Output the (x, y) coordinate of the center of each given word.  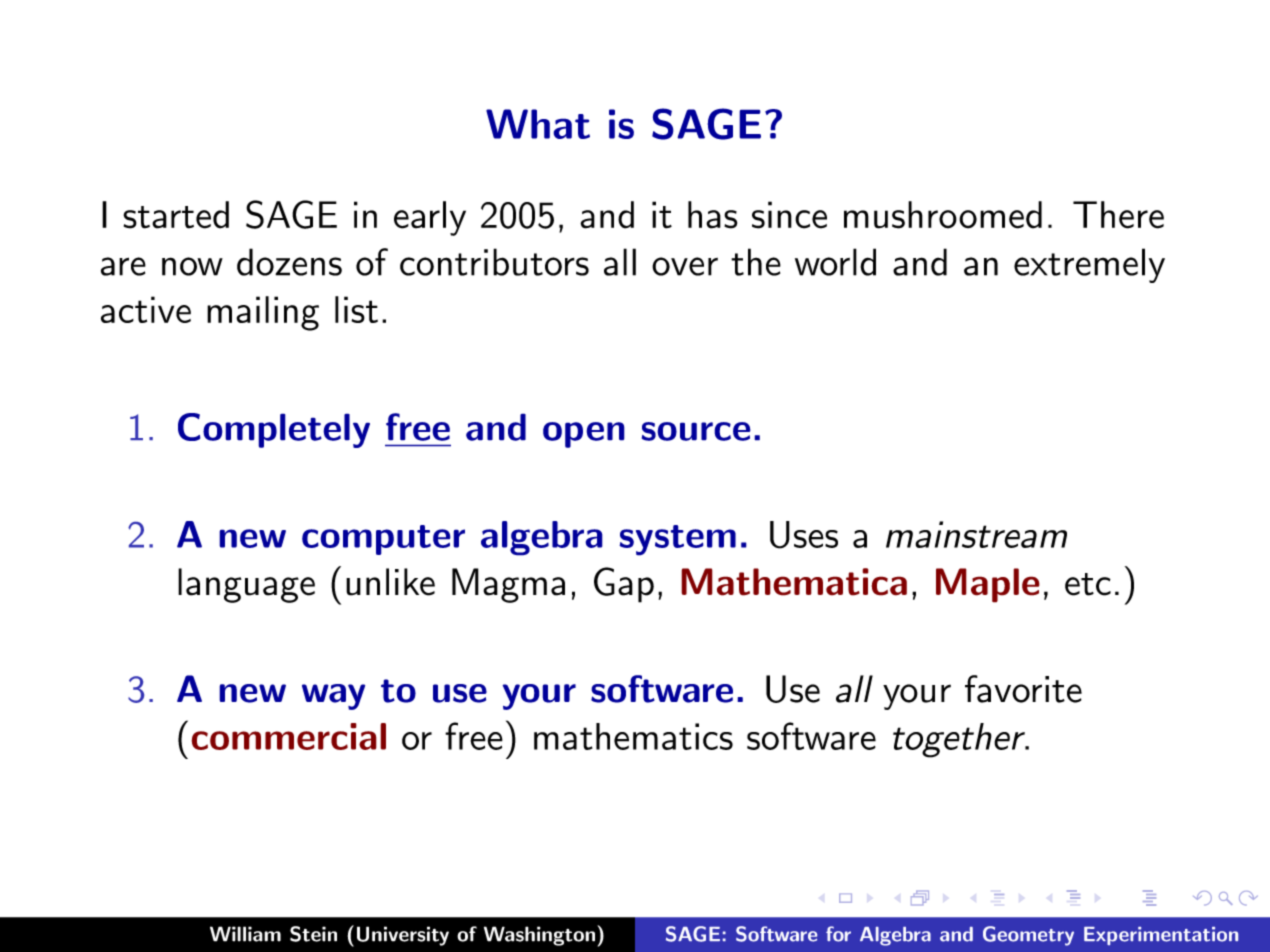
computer (383, 540)
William (245, 934)
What (538, 124)
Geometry (1028, 936)
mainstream (976, 534)
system (677, 540)
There (1118, 215)
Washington (539, 936)
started (176, 215)
